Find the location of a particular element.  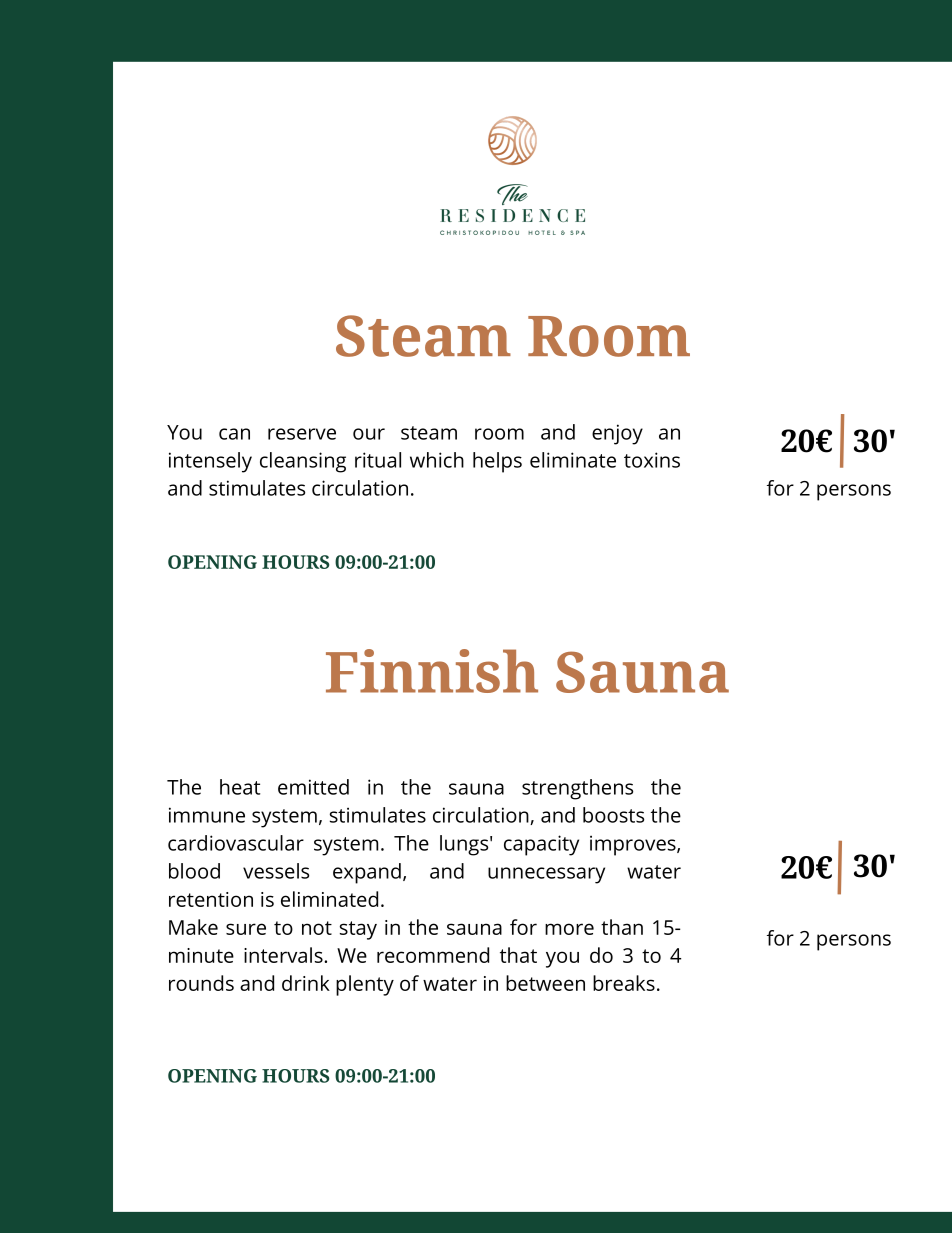

toxins is located at coordinates (652, 460).
